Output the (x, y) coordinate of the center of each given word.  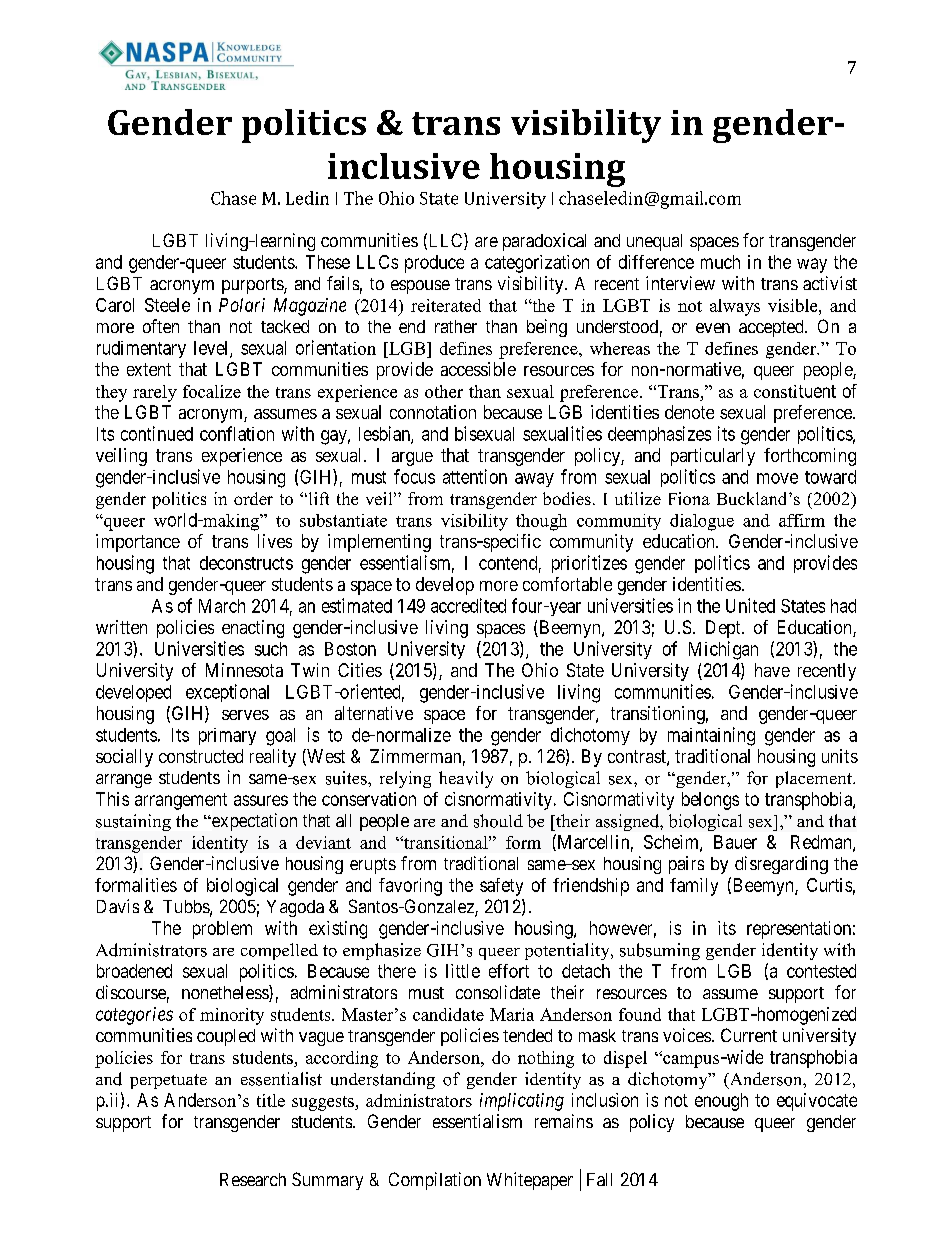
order (253, 498)
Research (253, 1179)
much (720, 262)
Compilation (435, 1181)
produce (434, 264)
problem (222, 930)
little (463, 971)
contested (821, 971)
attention (475, 476)
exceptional (227, 693)
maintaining (711, 736)
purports (253, 286)
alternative (374, 713)
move (777, 478)
